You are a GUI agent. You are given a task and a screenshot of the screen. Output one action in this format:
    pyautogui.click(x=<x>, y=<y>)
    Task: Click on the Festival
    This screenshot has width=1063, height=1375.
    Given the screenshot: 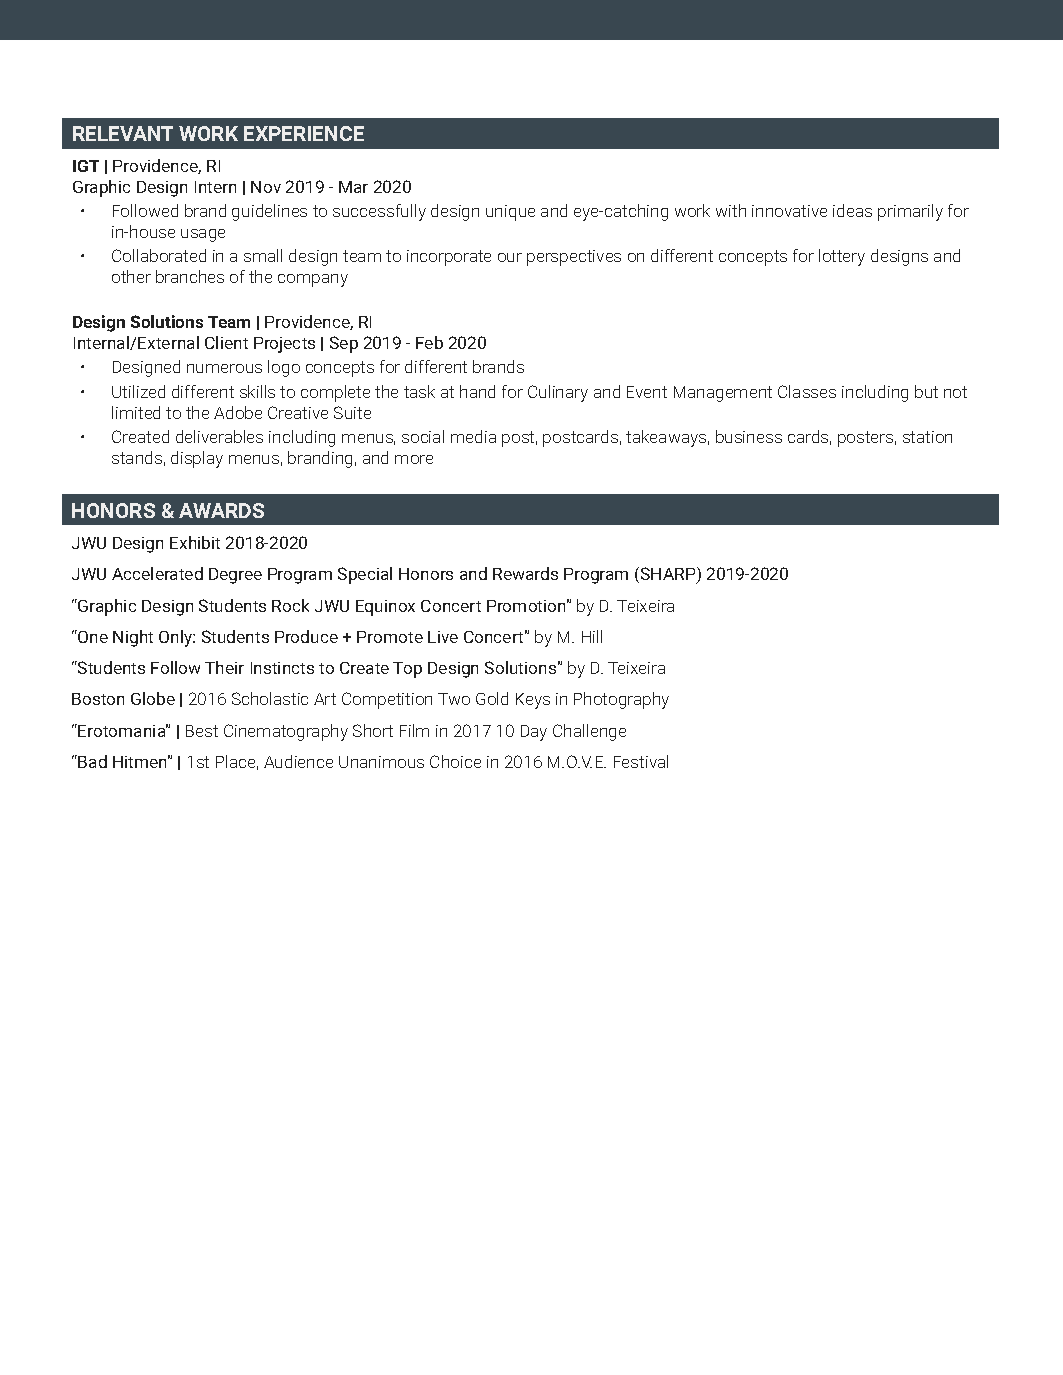 What is the action you would take?
    pyautogui.click(x=641, y=761)
